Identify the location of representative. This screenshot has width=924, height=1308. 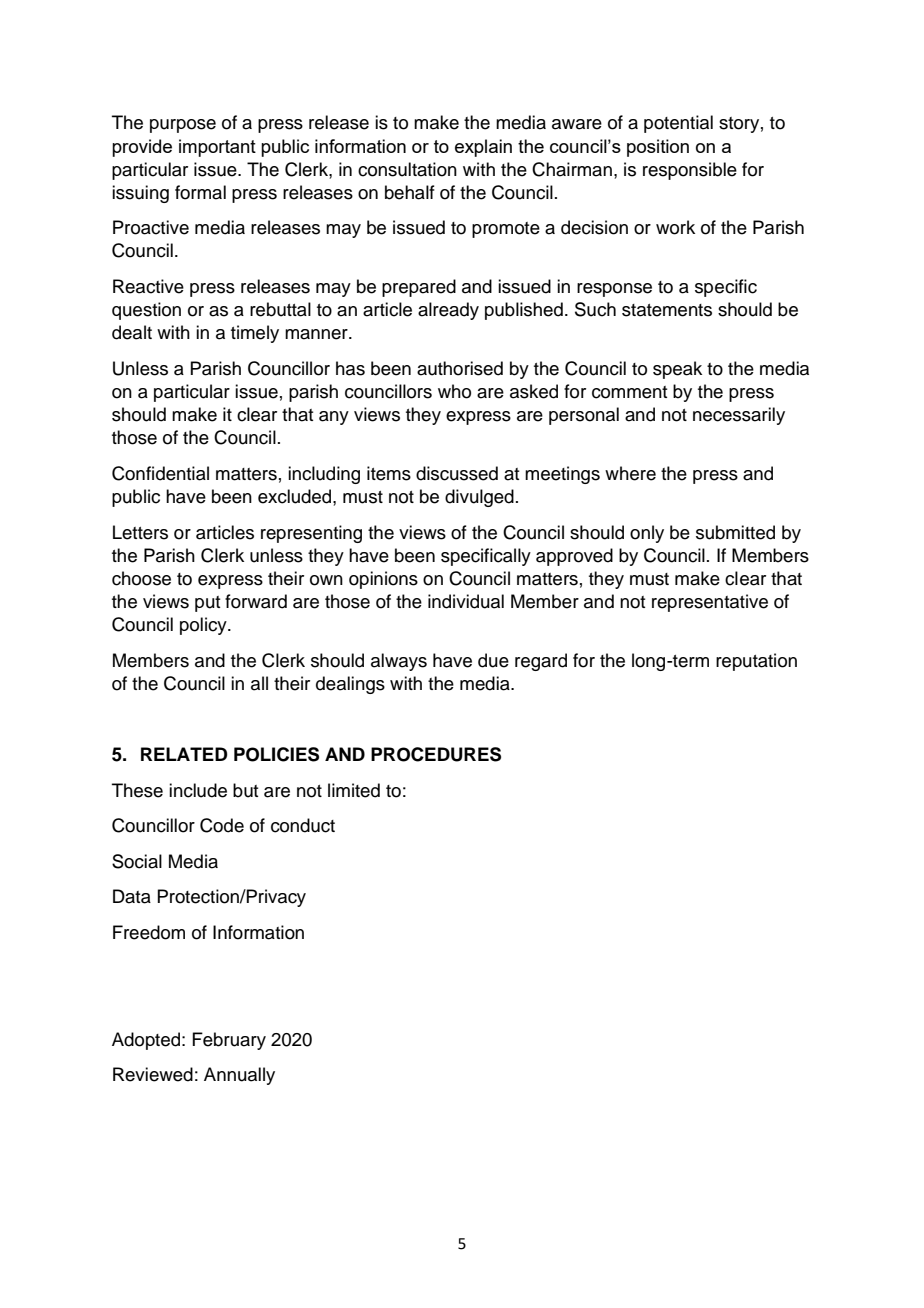
(710, 603).
